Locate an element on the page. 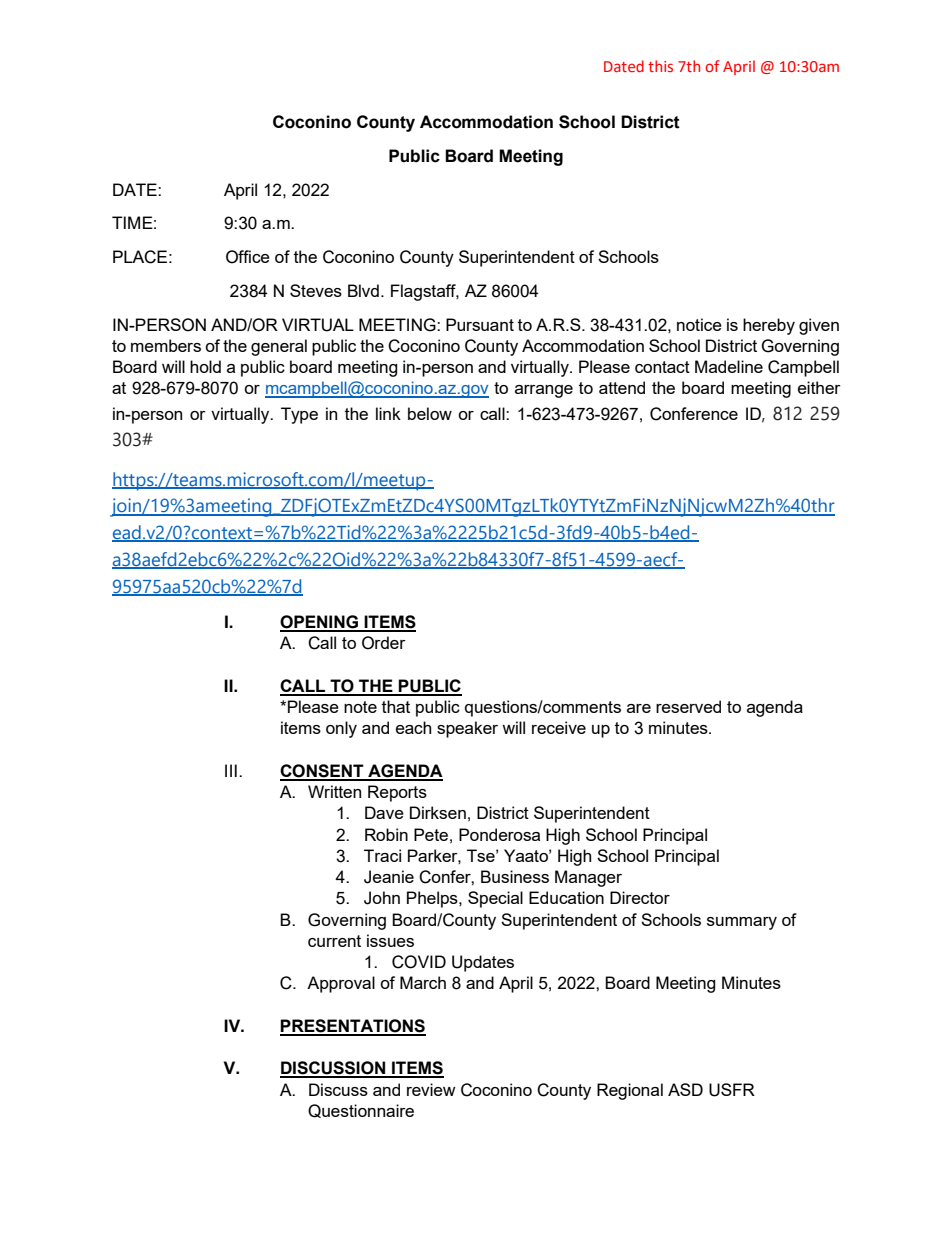 This image has height=1233, width=952. speaker is located at coordinates (467, 729).
